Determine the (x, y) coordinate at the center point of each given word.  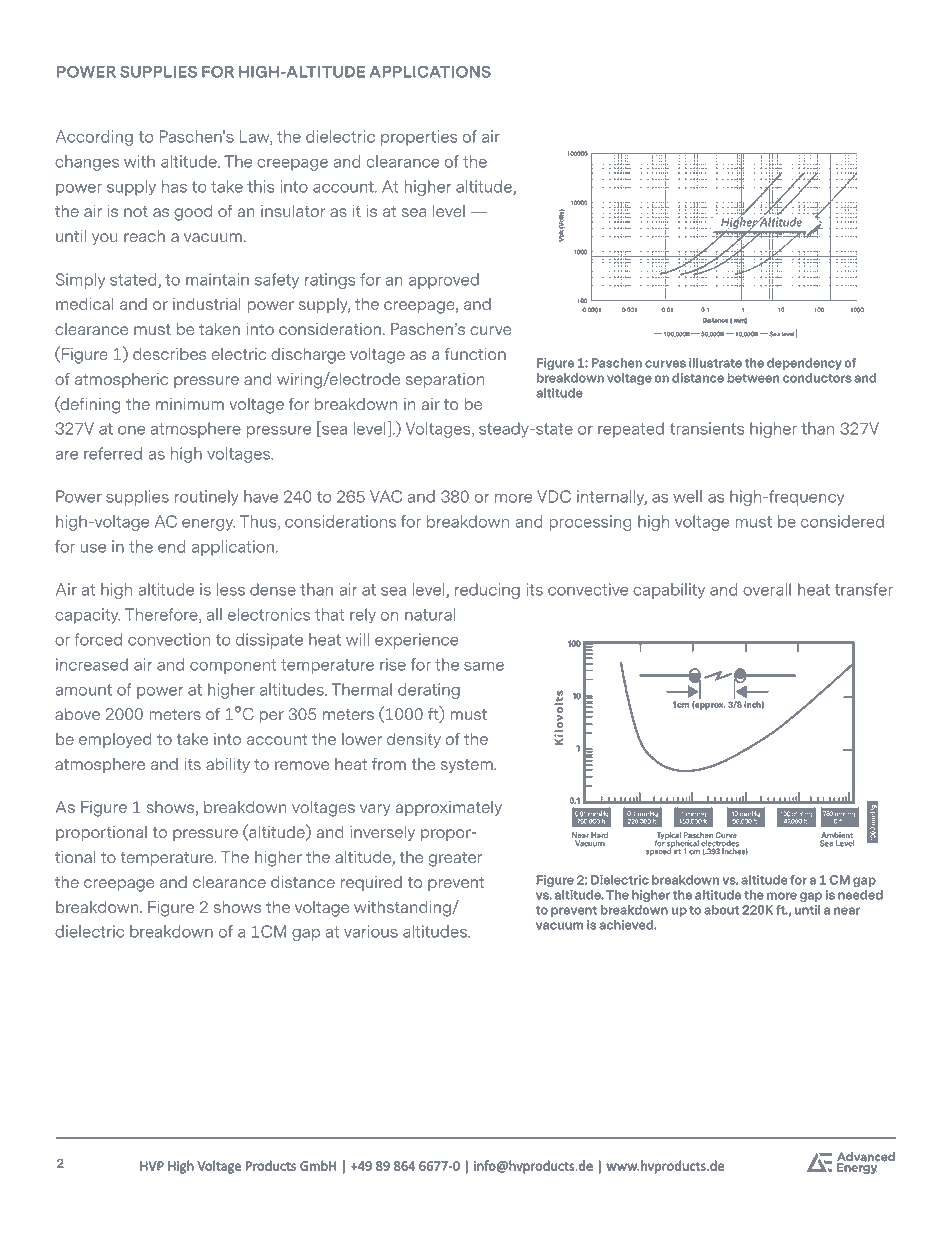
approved (444, 281)
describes (170, 354)
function (475, 354)
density (414, 740)
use (93, 548)
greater (455, 859)
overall (767, 589)
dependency (804, 364)
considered (842, 521)
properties (419, 138)
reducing (487, 591)
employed (115, 740)
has (174, 186)
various (371, 931)
